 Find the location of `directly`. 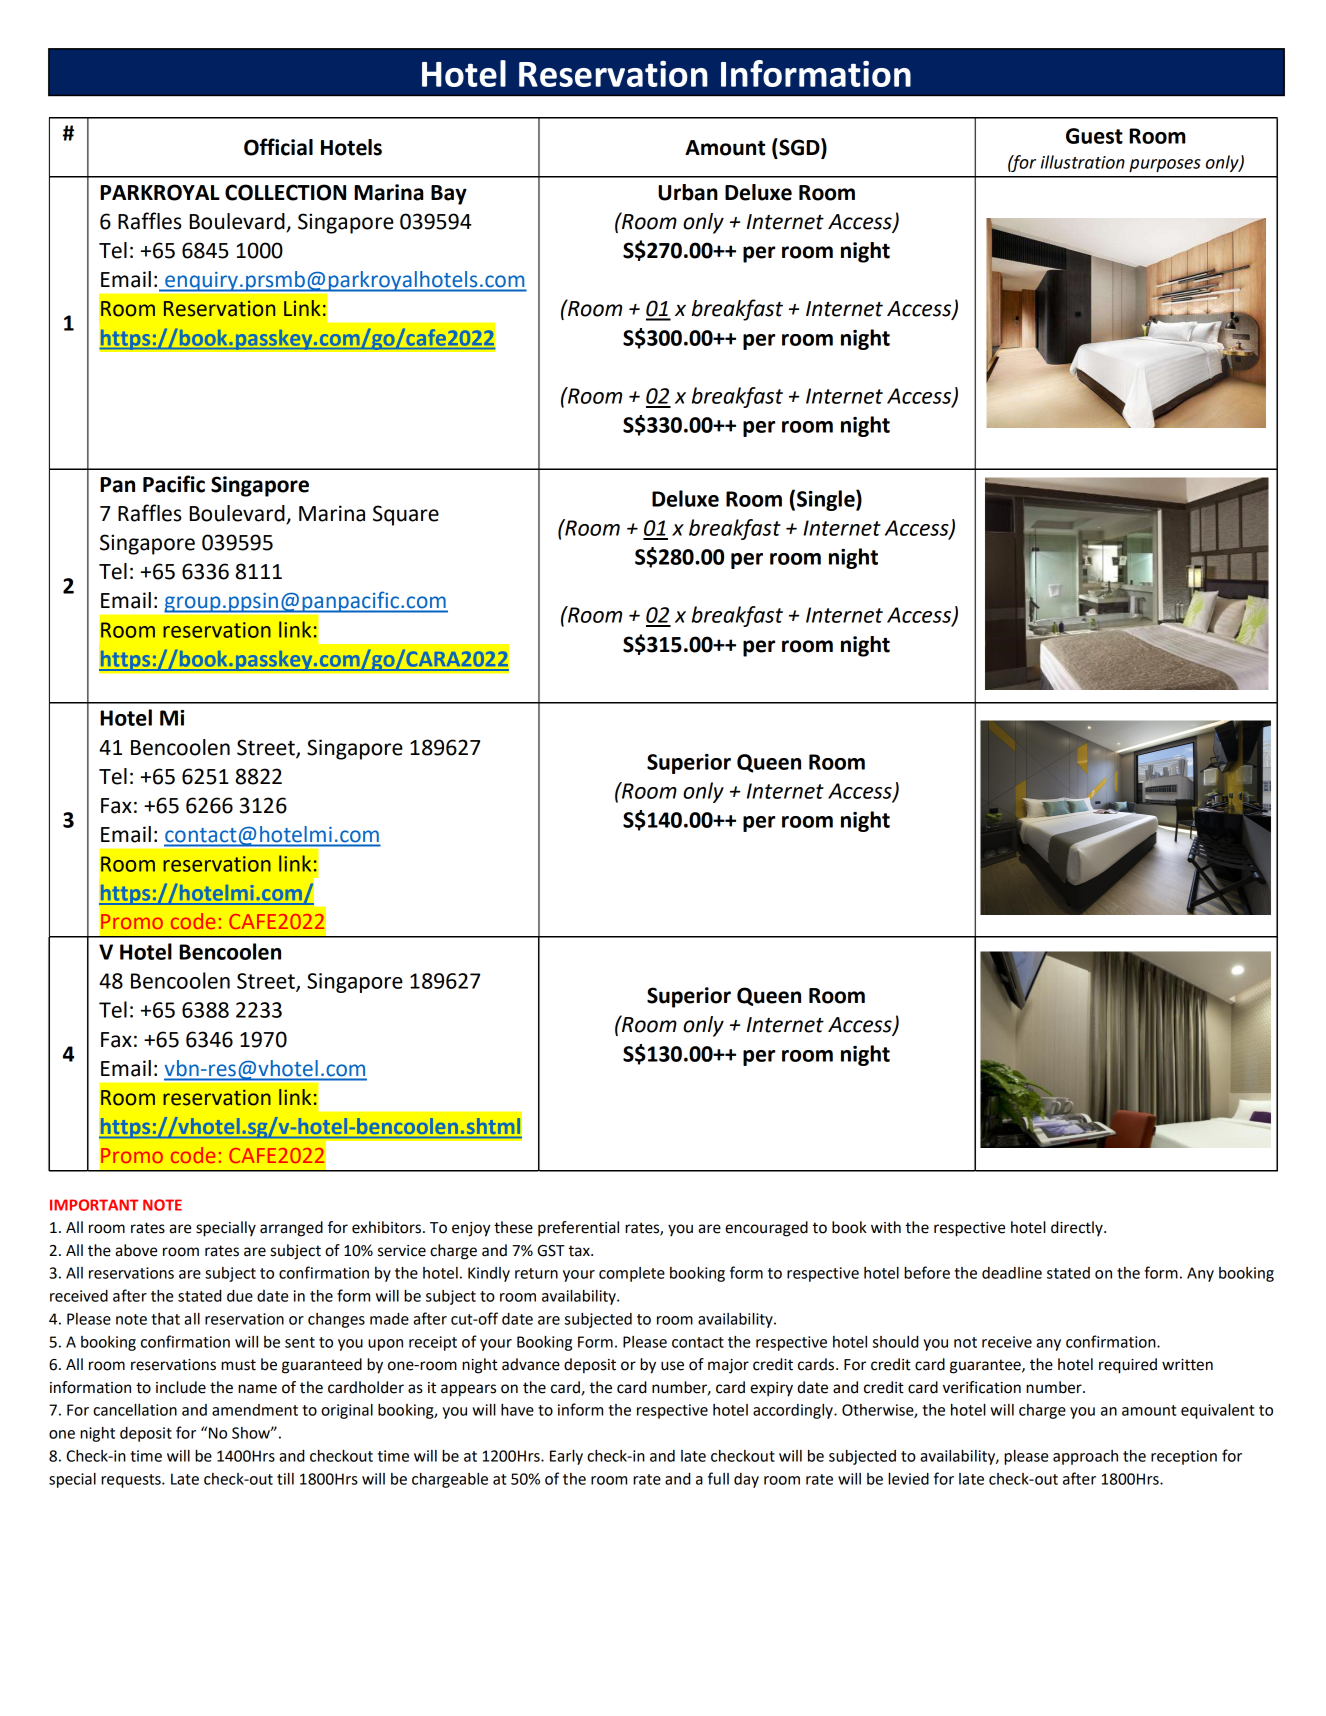

directly is located at coordinates (1078, 1228).
